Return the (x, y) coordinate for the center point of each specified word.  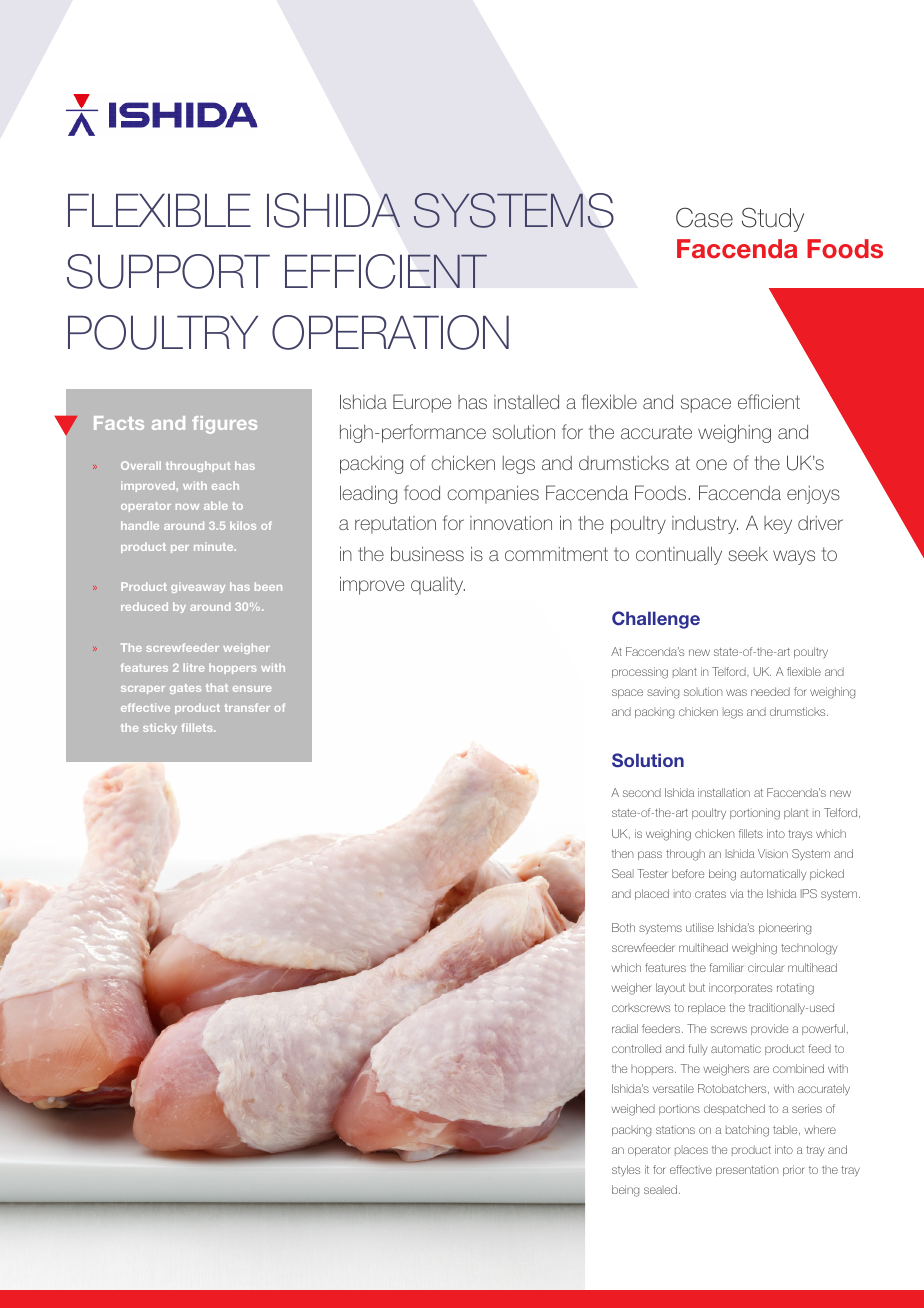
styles (626, 1170)
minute (215, 546)
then (623, 853)
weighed (633, 1110)
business (427, 553)
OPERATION (390, 332)
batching (747, 1131)
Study (773, 219)
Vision (773, 853)
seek (748, 554)
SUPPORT (168, 271)
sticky (160, 728)
